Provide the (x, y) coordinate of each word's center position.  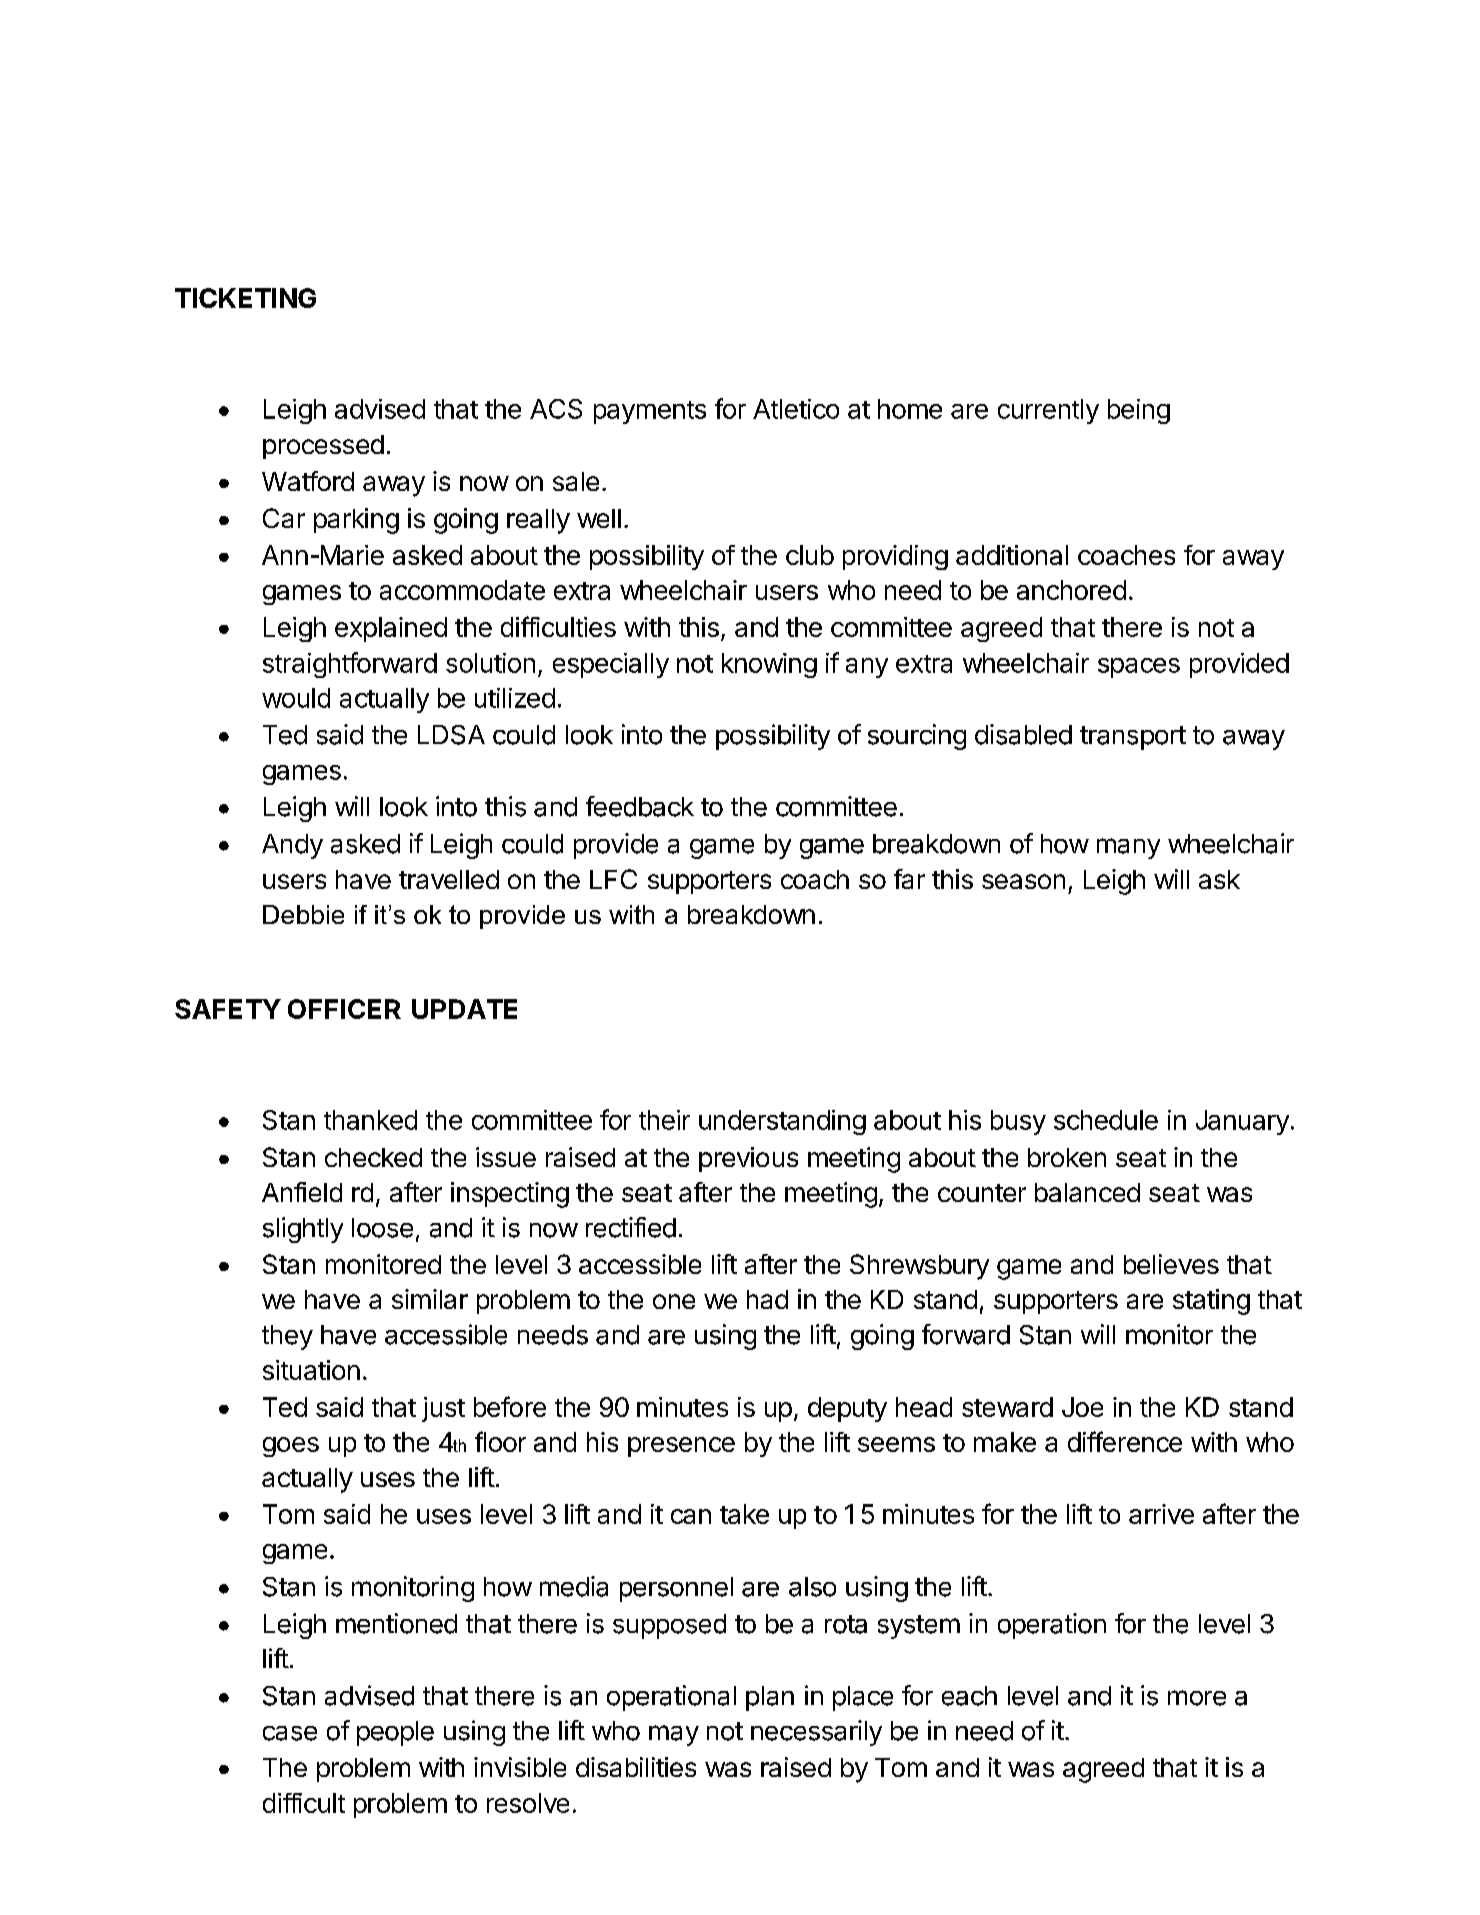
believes (1171, 1264)
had (767, 1299)
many (1128, 848)
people (395, 1733)
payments (650, 412)
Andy (292, 846)
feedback (640, 806)
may (674, 1735)
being (1139, 411)
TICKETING (245, 298)
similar (430, 1299)
